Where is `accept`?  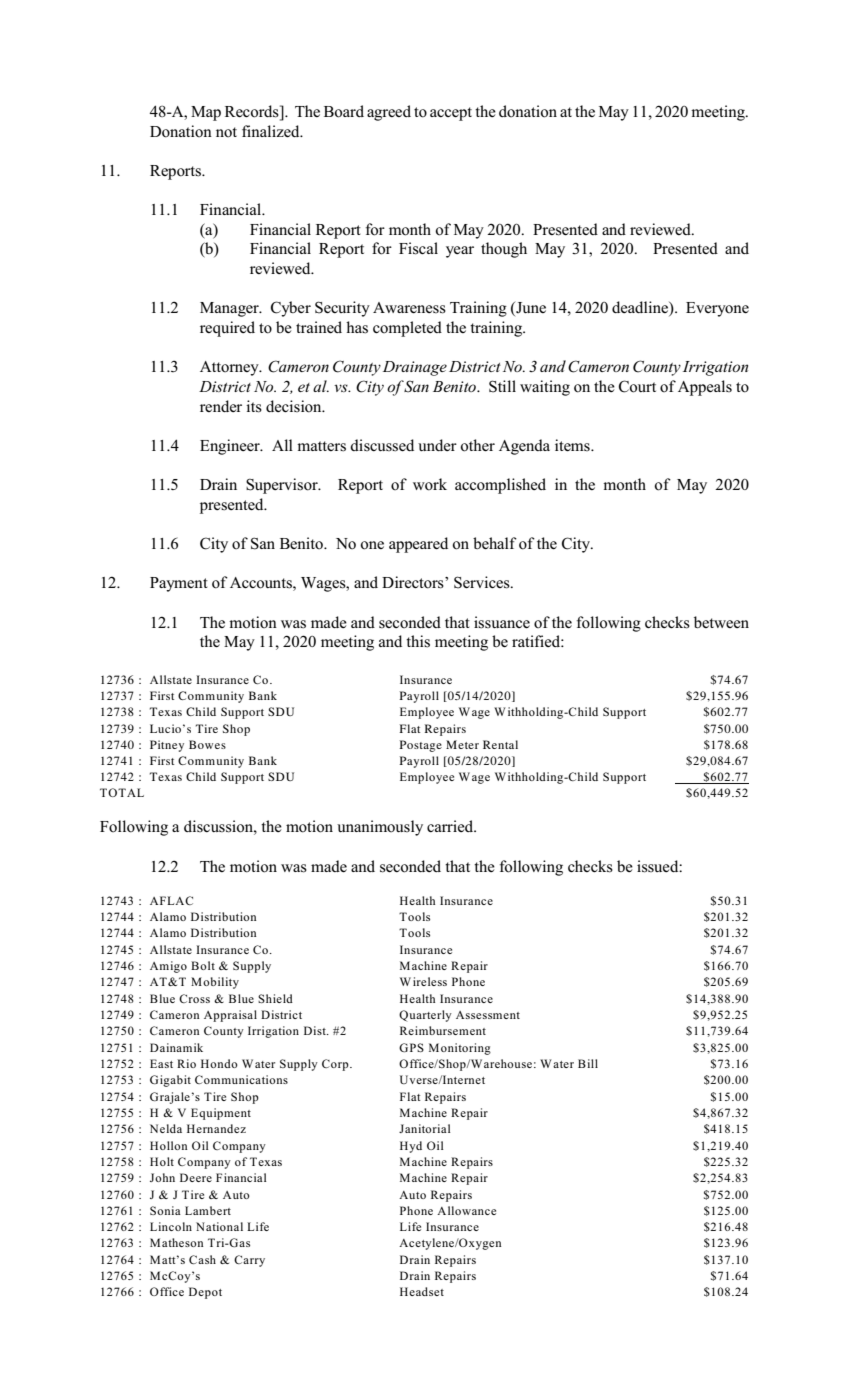 accept is located at coordinates (451, 114).
